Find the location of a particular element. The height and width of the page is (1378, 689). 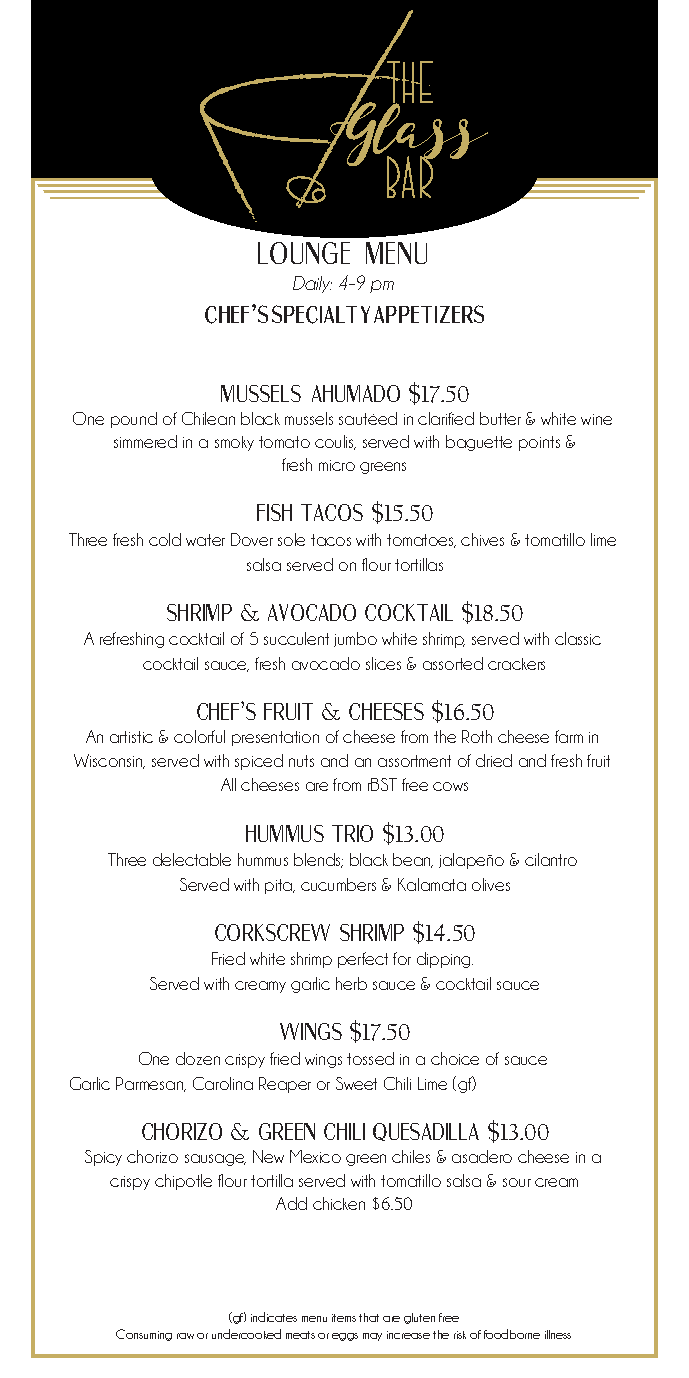

Lounge is located at coordinates (304, 253).
